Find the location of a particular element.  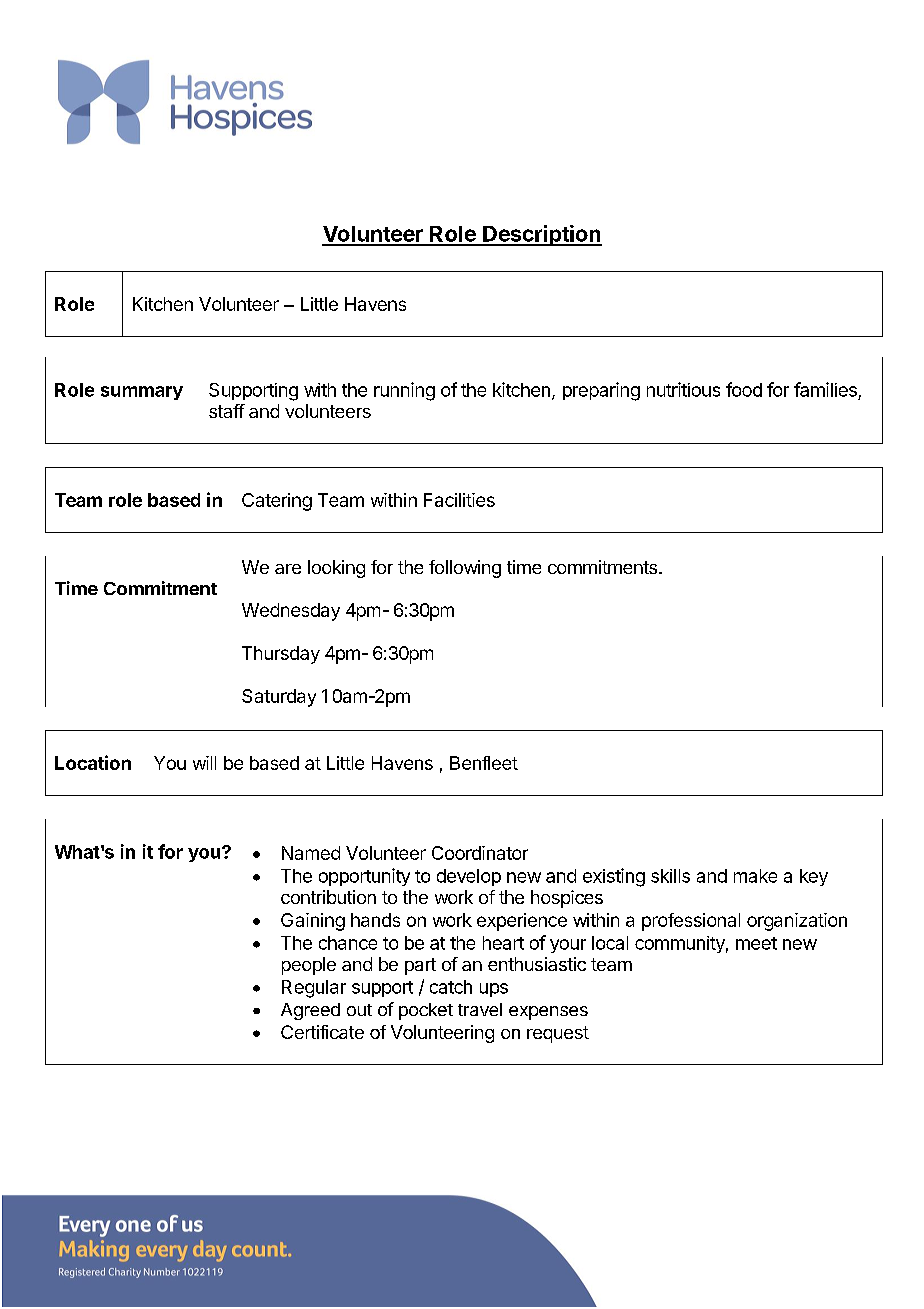

summary is located at coordinates (142, 393).
